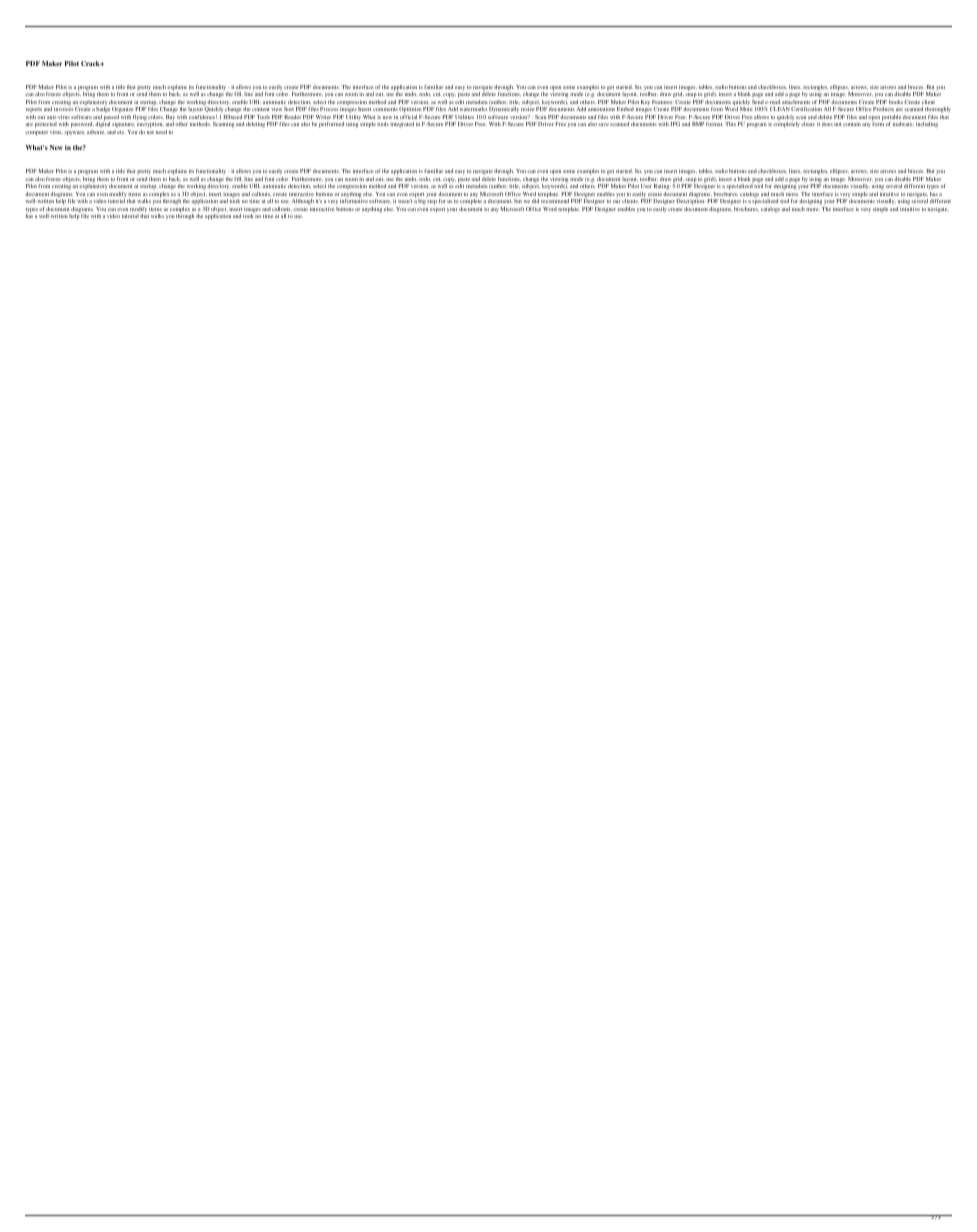 The image size is (977, 1232). I want to click on need, so click(161, 132).
